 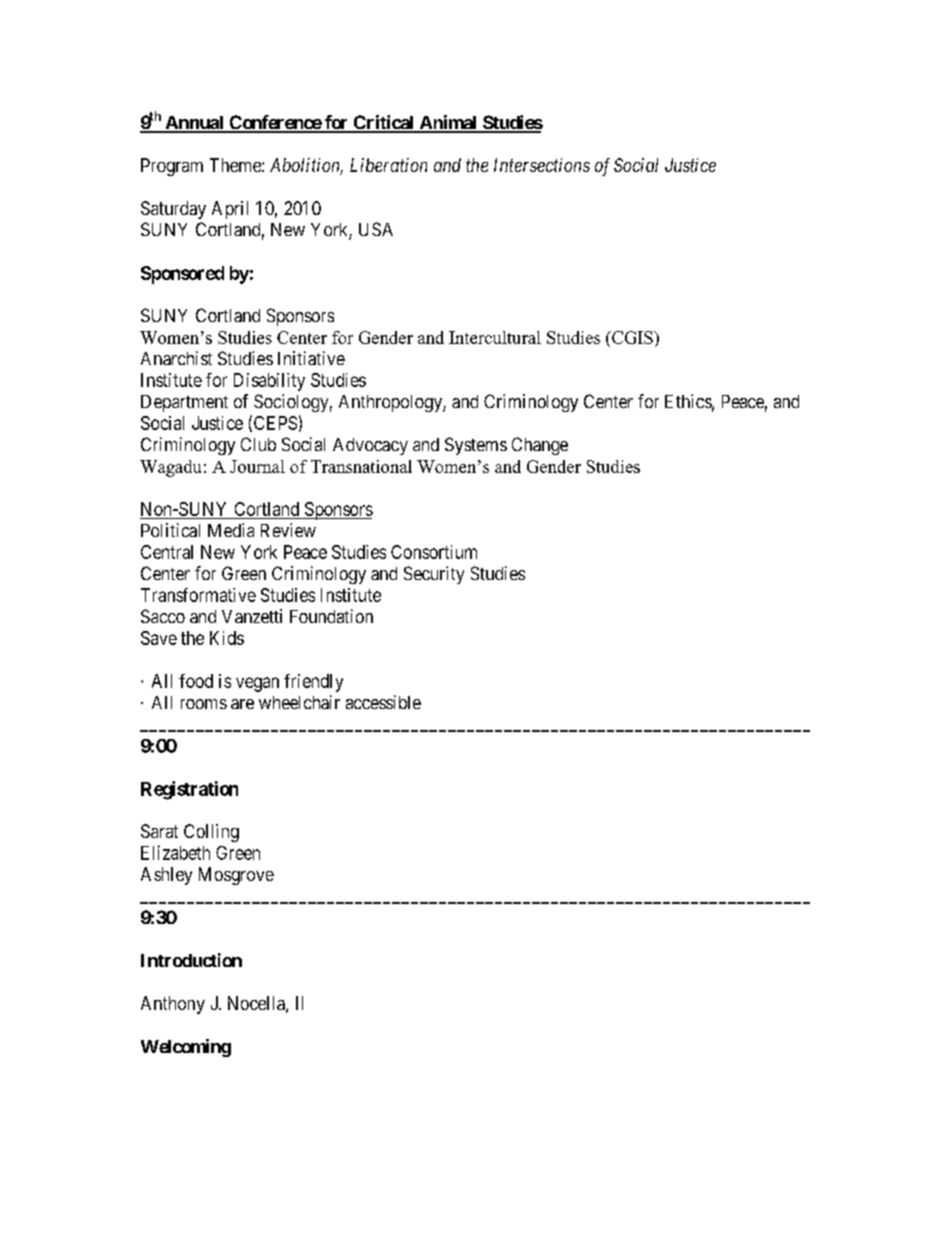 What do you see at coordinates (311, 358) in the screenshot?
I see `Initiative` at bounding box center [311, 358].
